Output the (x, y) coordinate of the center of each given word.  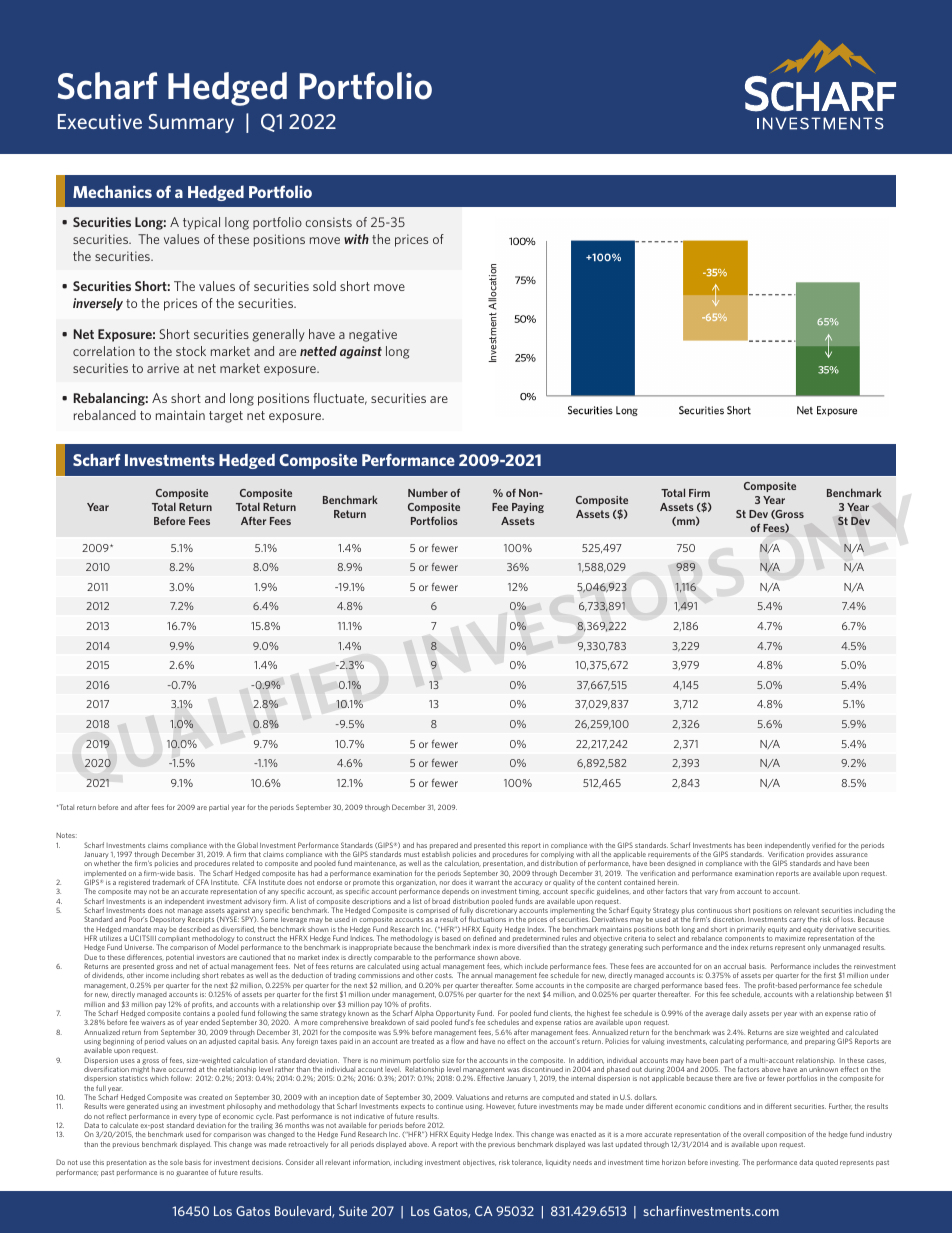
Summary (191, 123)
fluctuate (340, 399)
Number (428, 493)
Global (247, 845)
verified (824, 845)
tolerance (527, 1162)
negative (373, 335)
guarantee (192, 1173)
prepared (444, 847)
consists (328, 222)
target (226, 417)
